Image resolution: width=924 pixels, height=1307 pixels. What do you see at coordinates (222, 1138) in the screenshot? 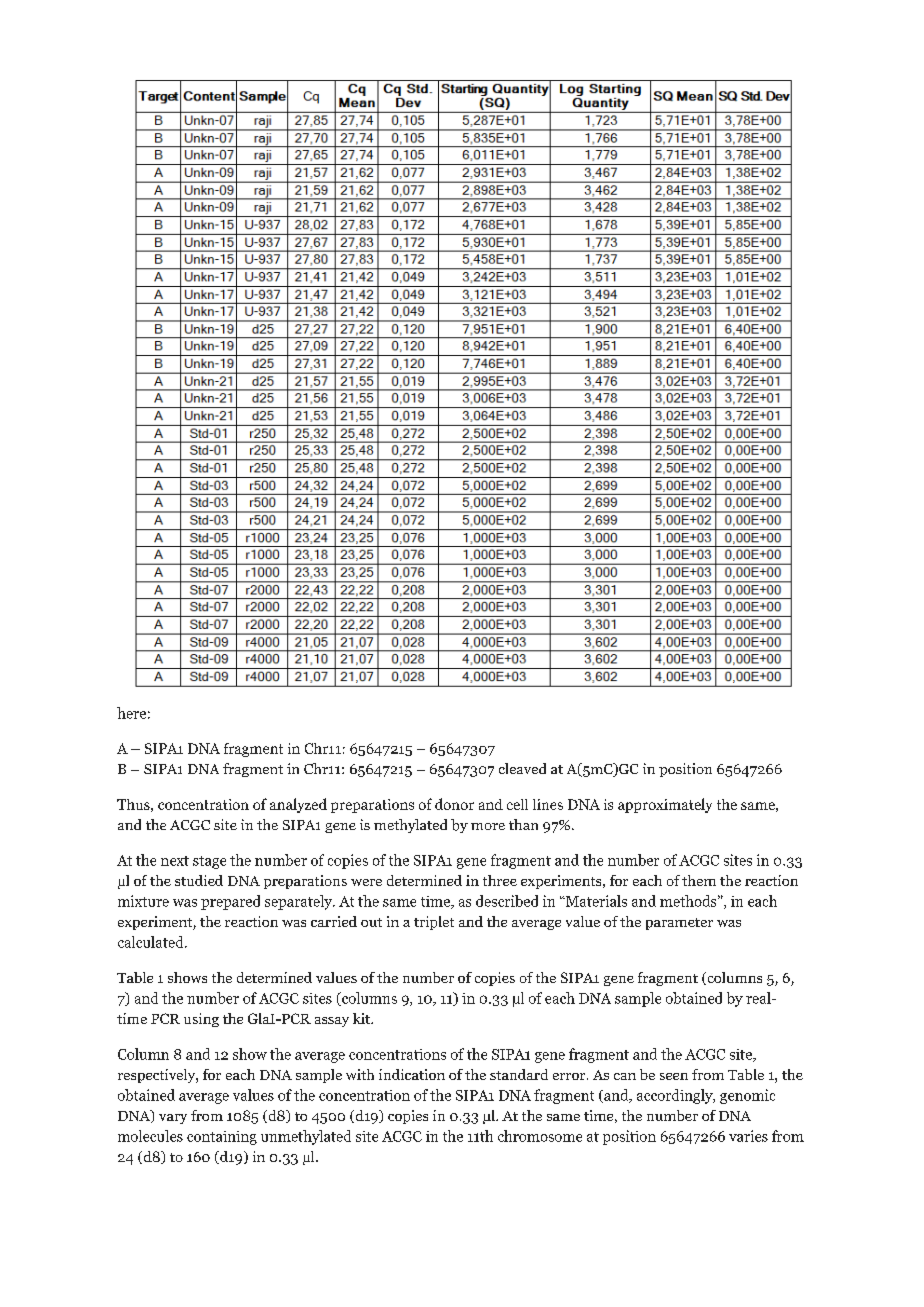
I see `containing` at bounding box center [222, 1138].
